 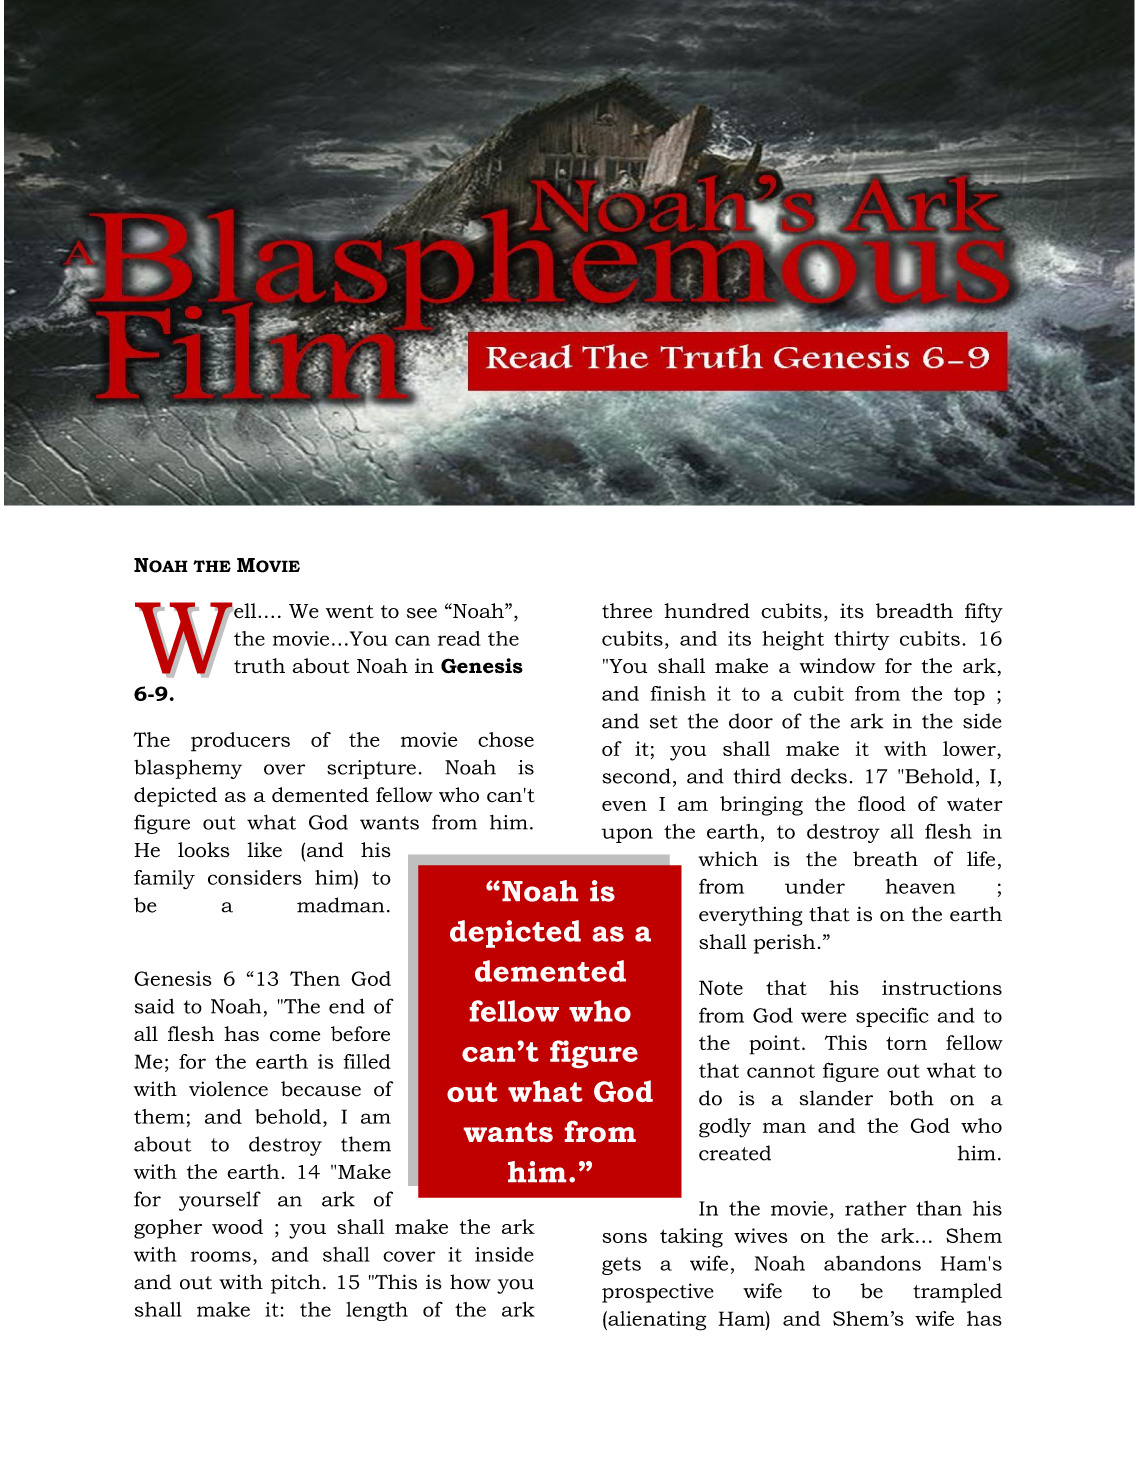 What do you see at coordinates (861, 640) in the screenshot?
I see `thirty` at bounding box center [861, 640].
